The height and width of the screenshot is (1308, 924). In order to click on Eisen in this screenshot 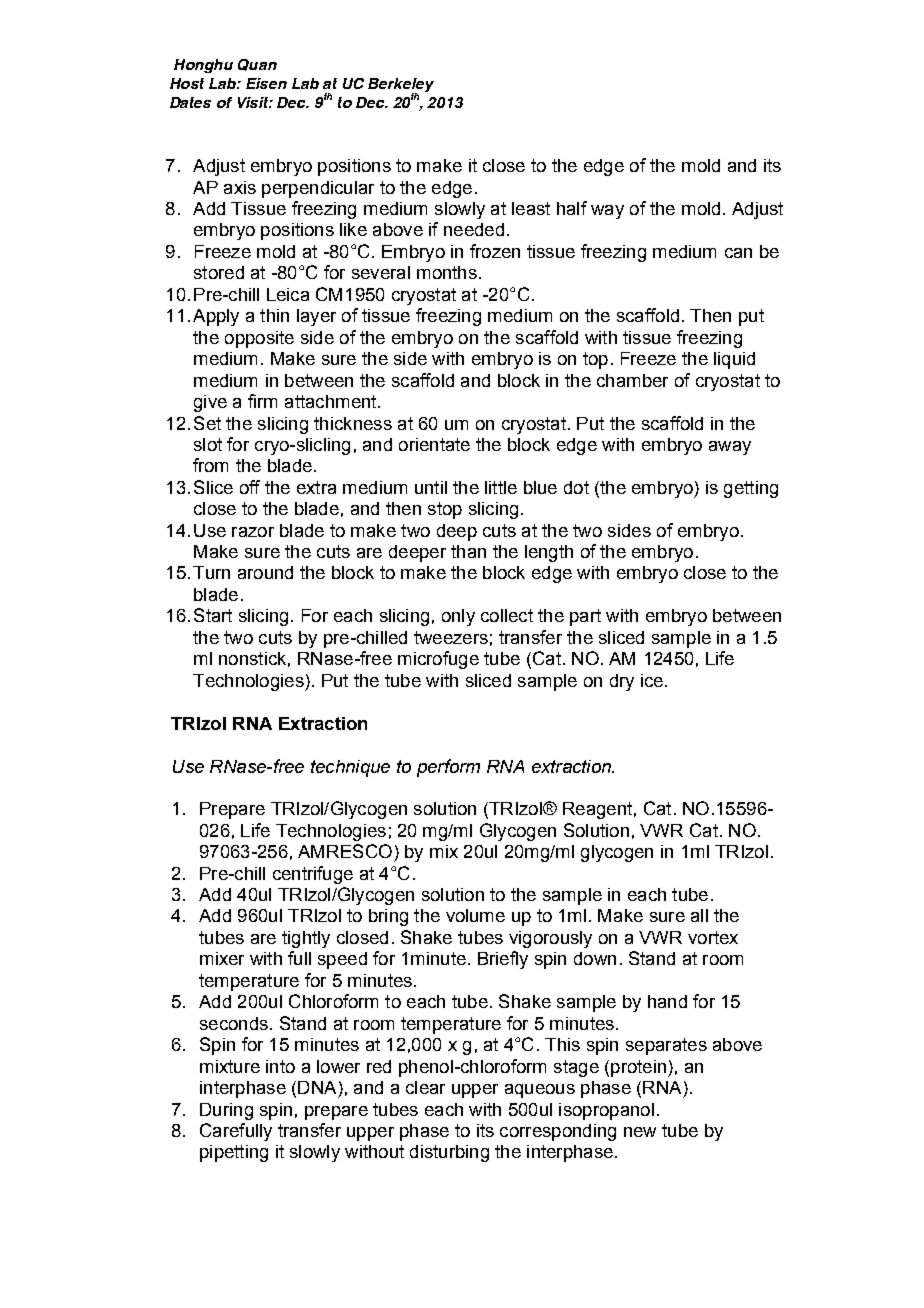, I will do `click(266, 83)`.
